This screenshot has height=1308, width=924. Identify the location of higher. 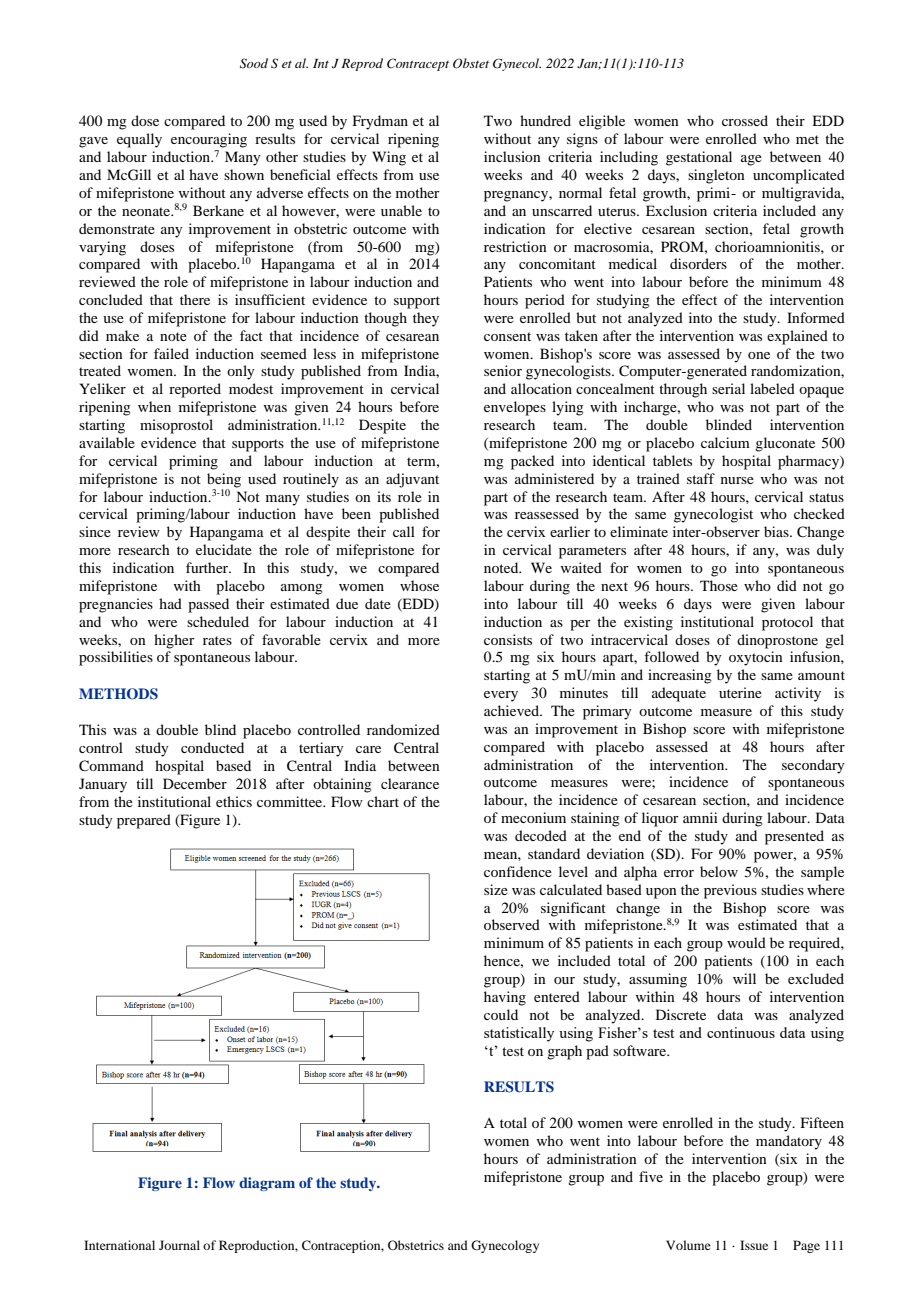
(174, 641).
